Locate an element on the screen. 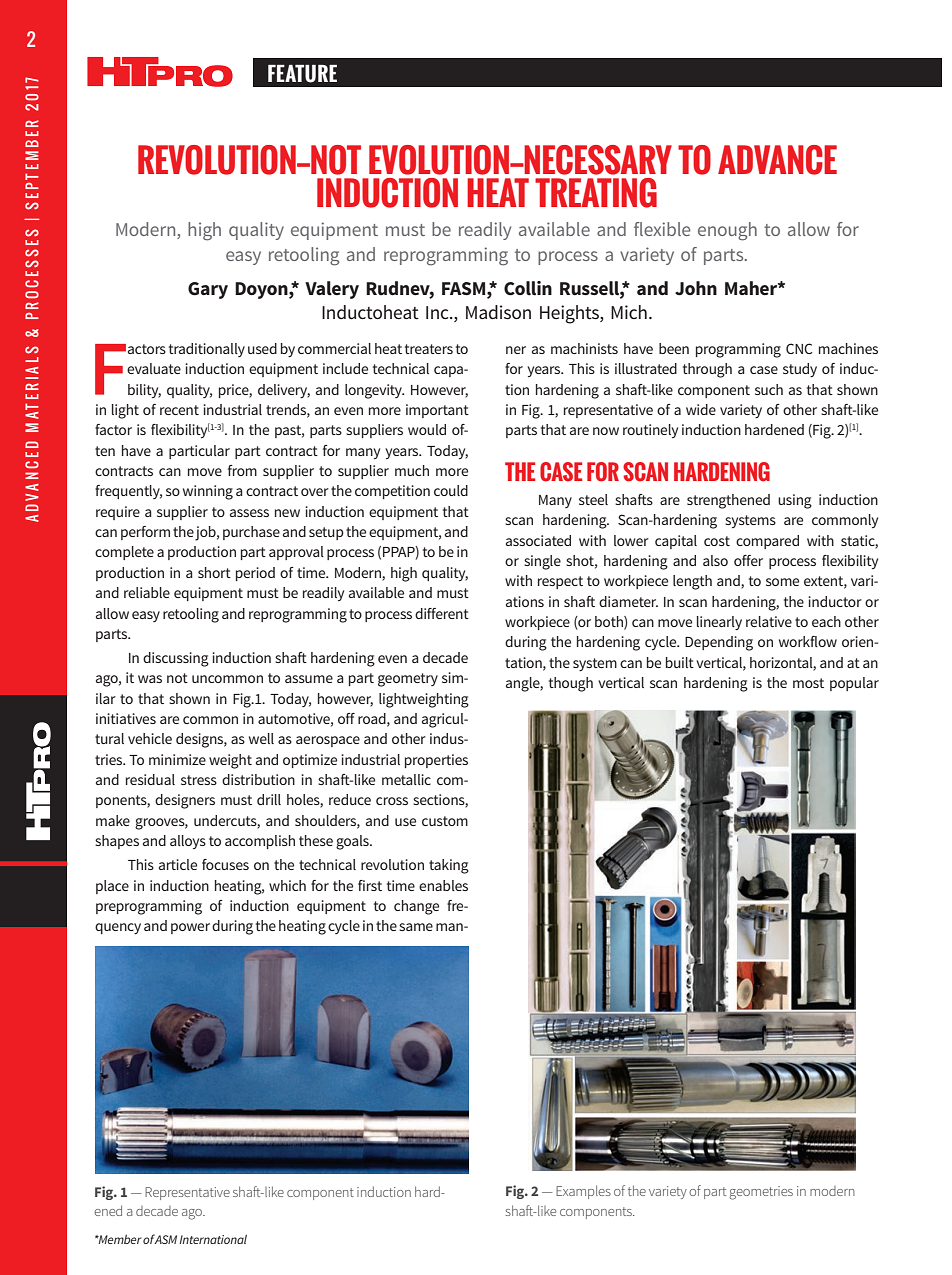 The width and height of the screenshot is (952, 1275). evaluate is located at coordinates (154, 368).
